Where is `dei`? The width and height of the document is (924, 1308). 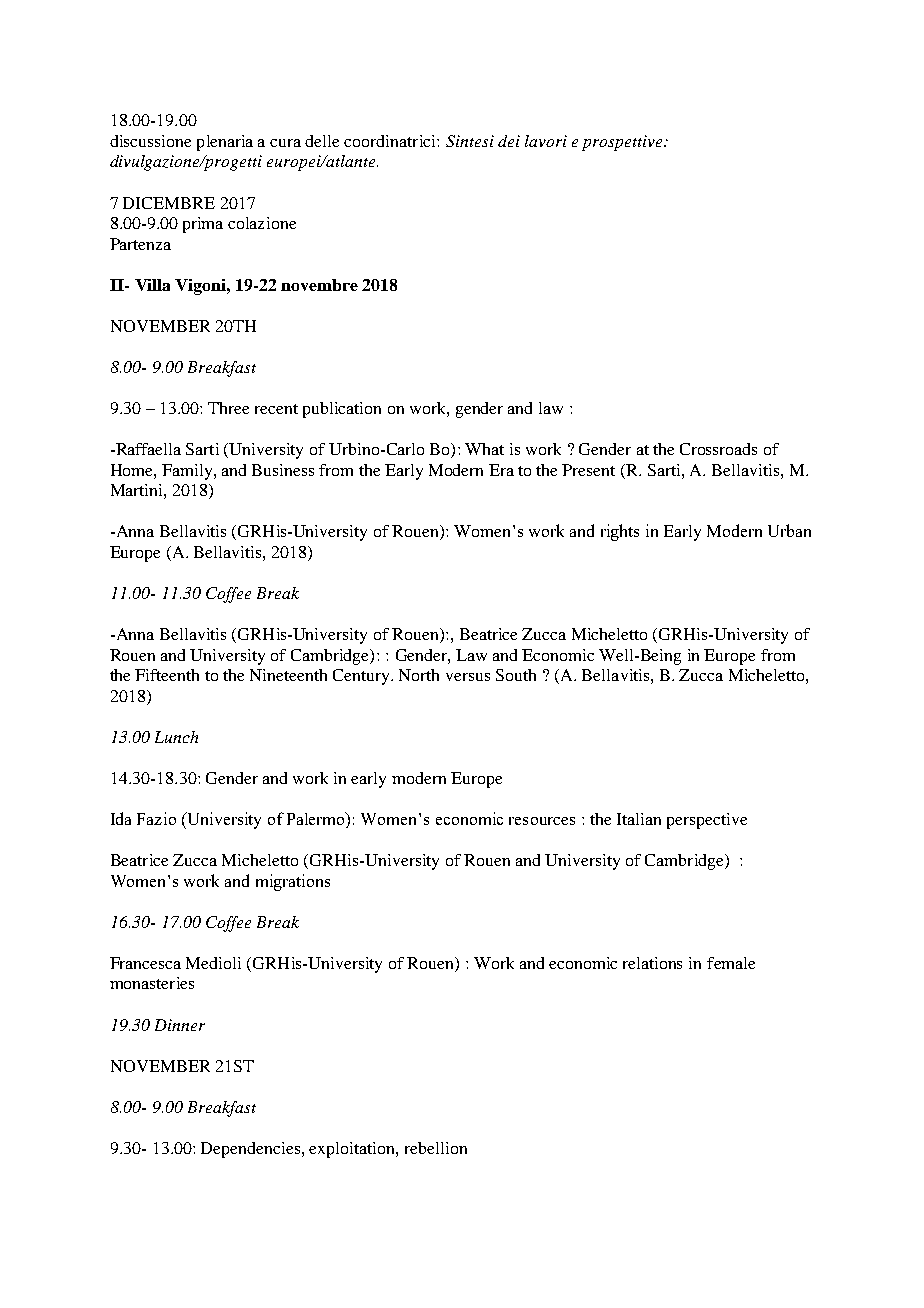
dei is located at coordinates (509, 141).
